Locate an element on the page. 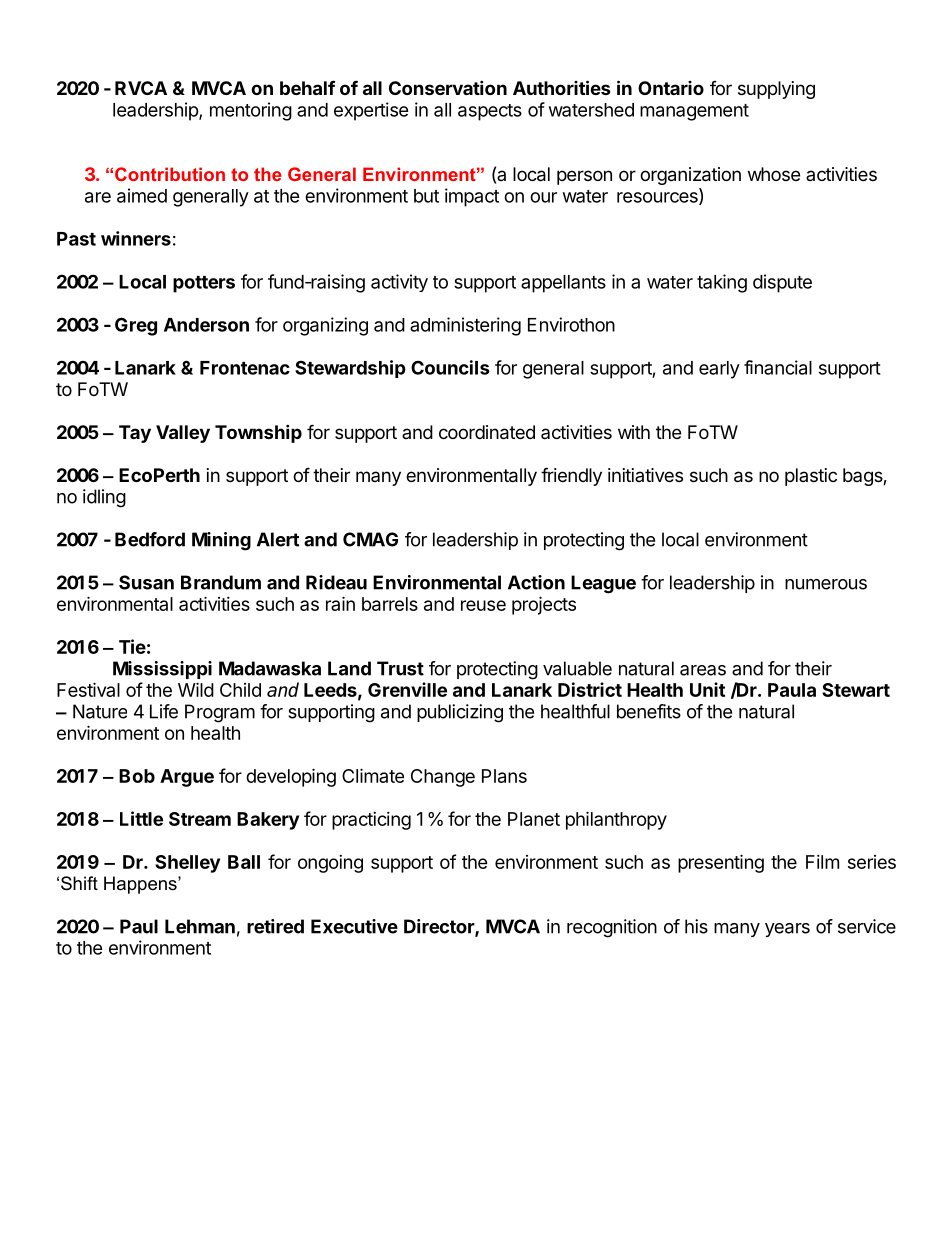  Greg is located at coordinates (136, 326).
